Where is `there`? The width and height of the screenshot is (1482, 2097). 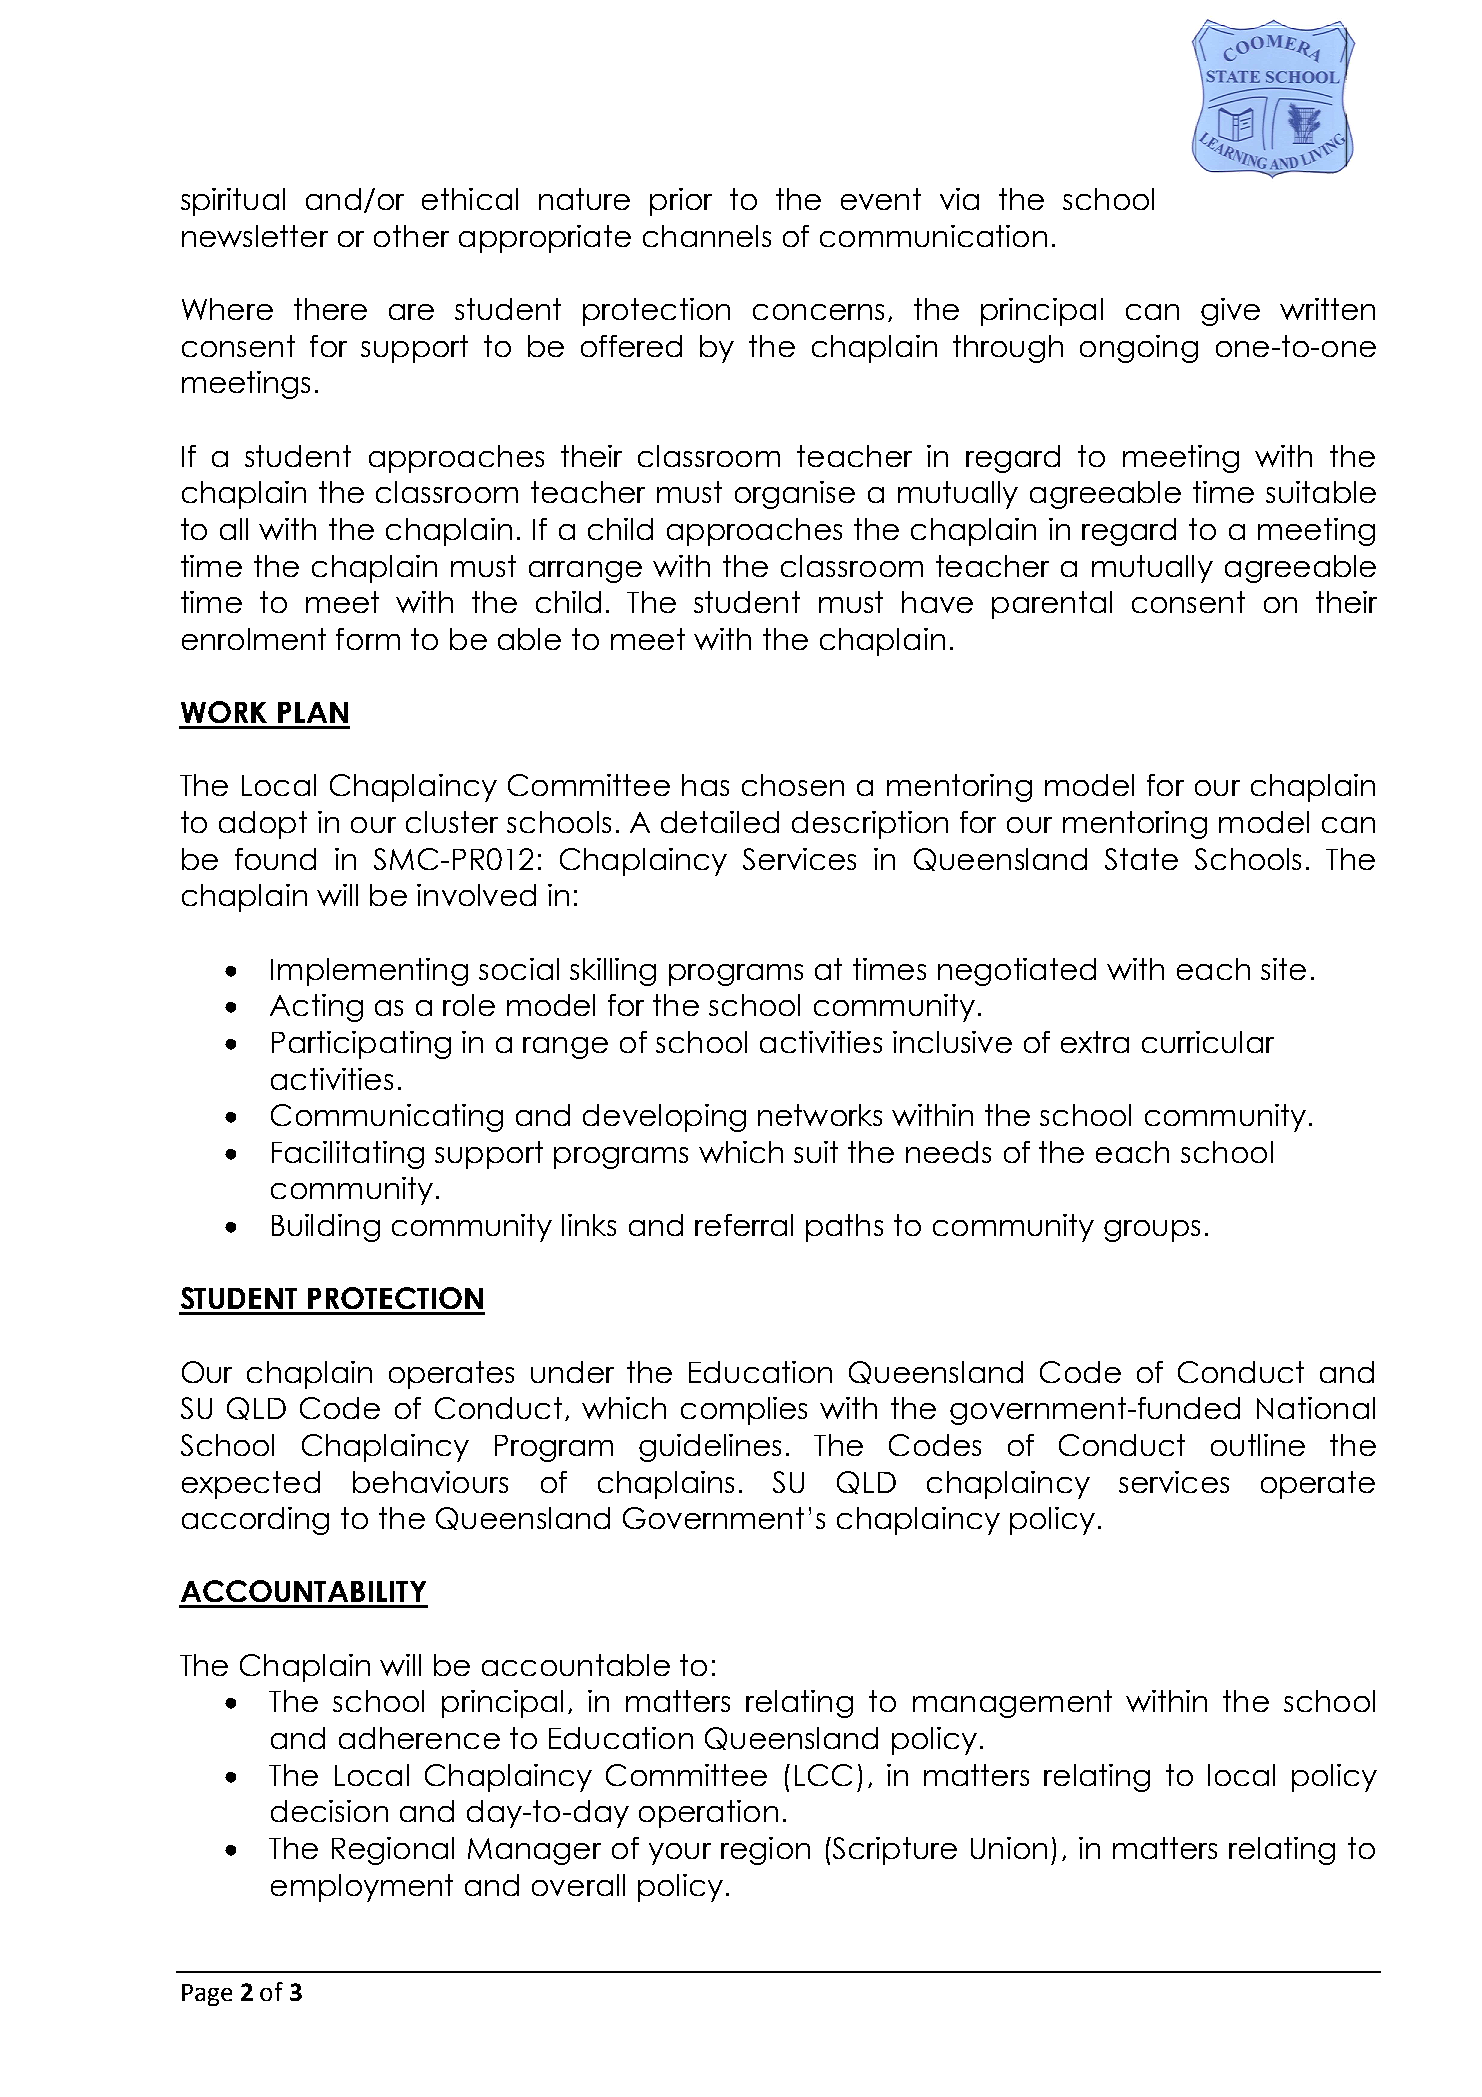
there is located at coordinates (330, 309).
